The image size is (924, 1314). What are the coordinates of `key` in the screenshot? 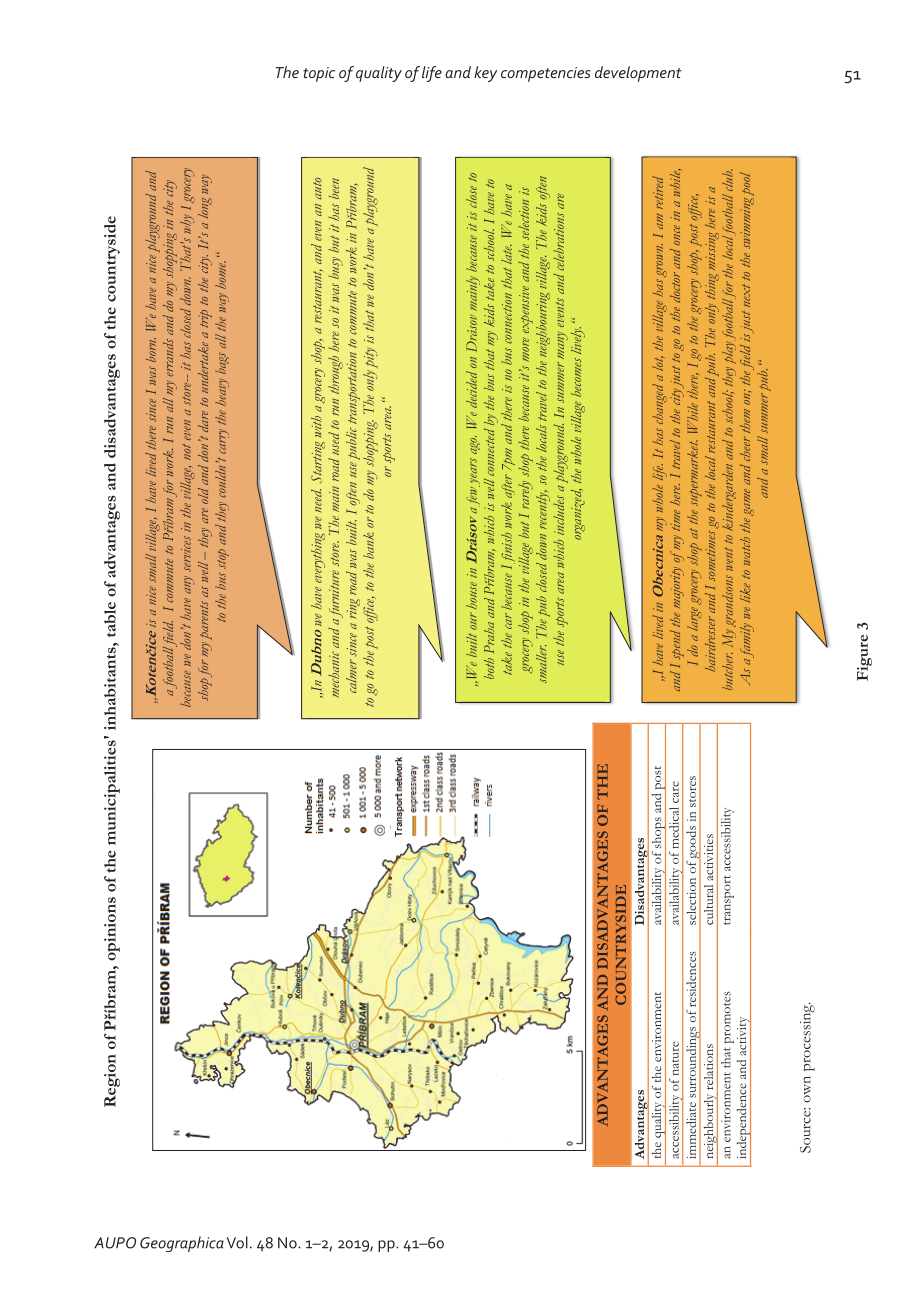 It's located at (485, 74).
